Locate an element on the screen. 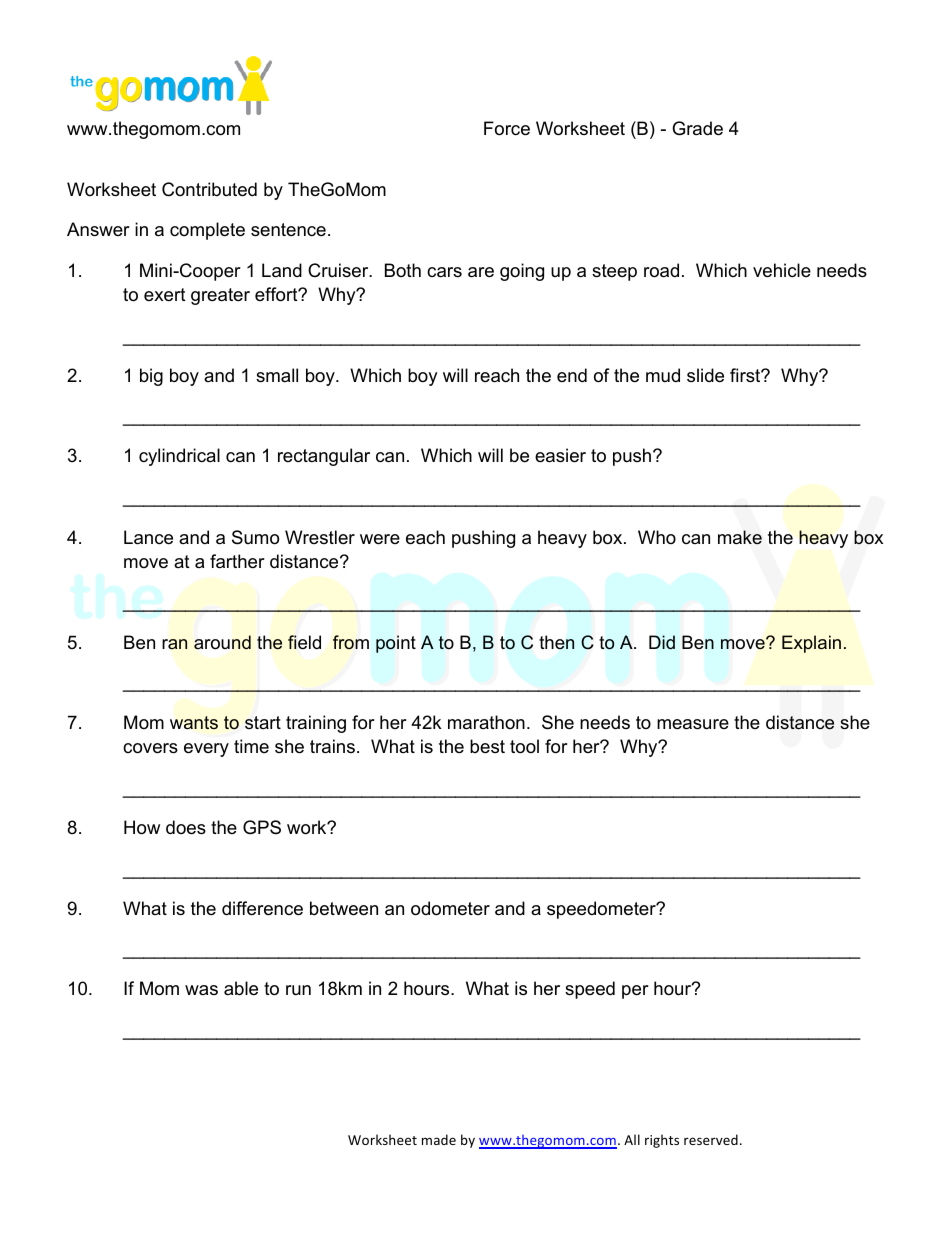 The image size is (952, 1233). make is located at coordinates (740, 537).
